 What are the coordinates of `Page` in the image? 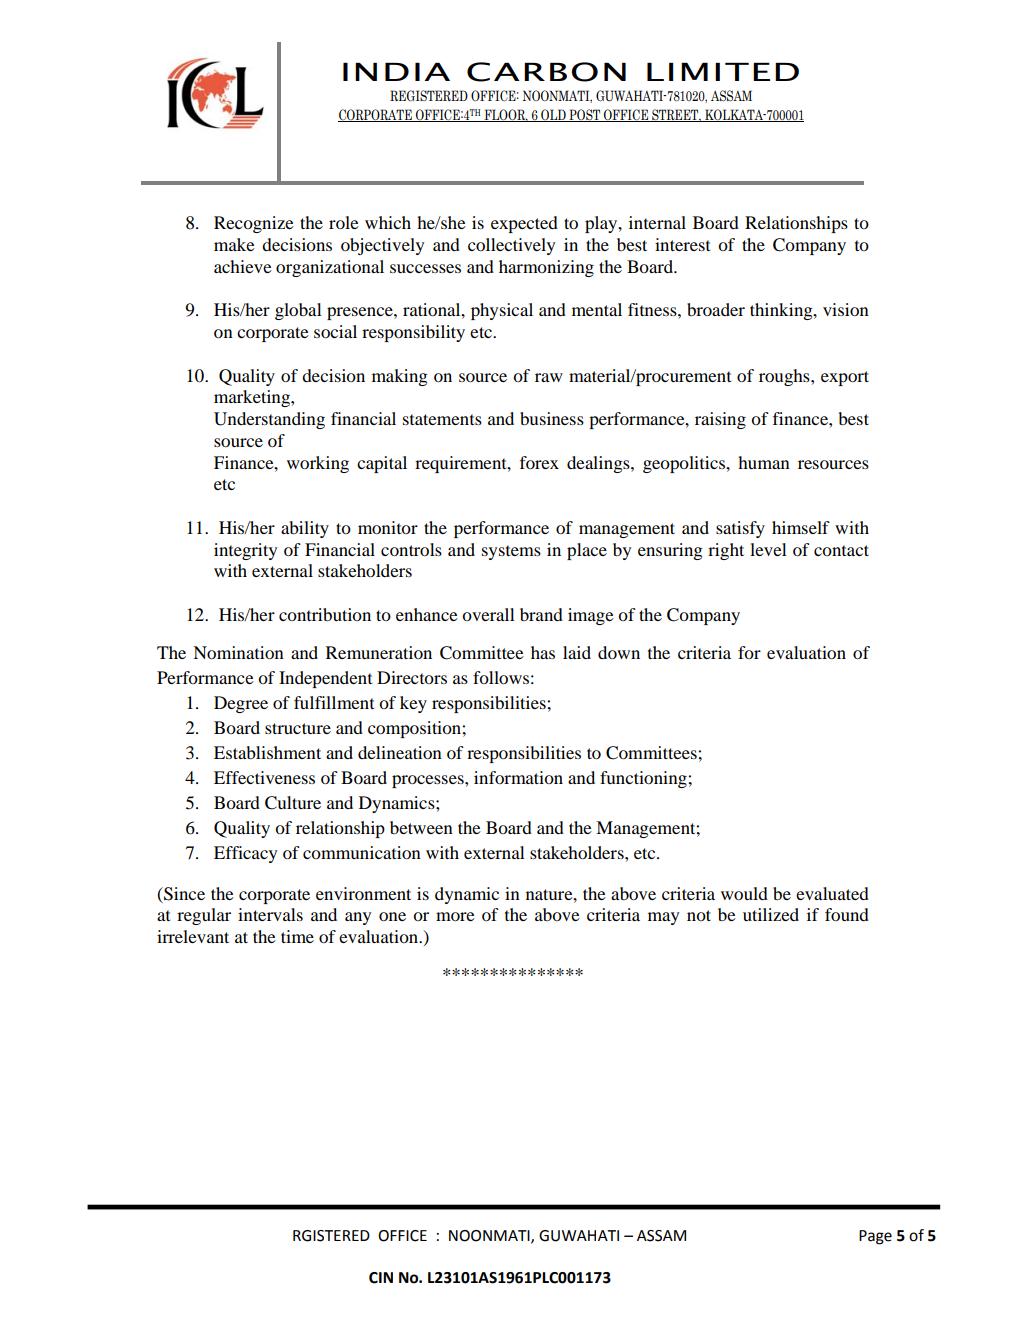 It's located at (875, 1237).
